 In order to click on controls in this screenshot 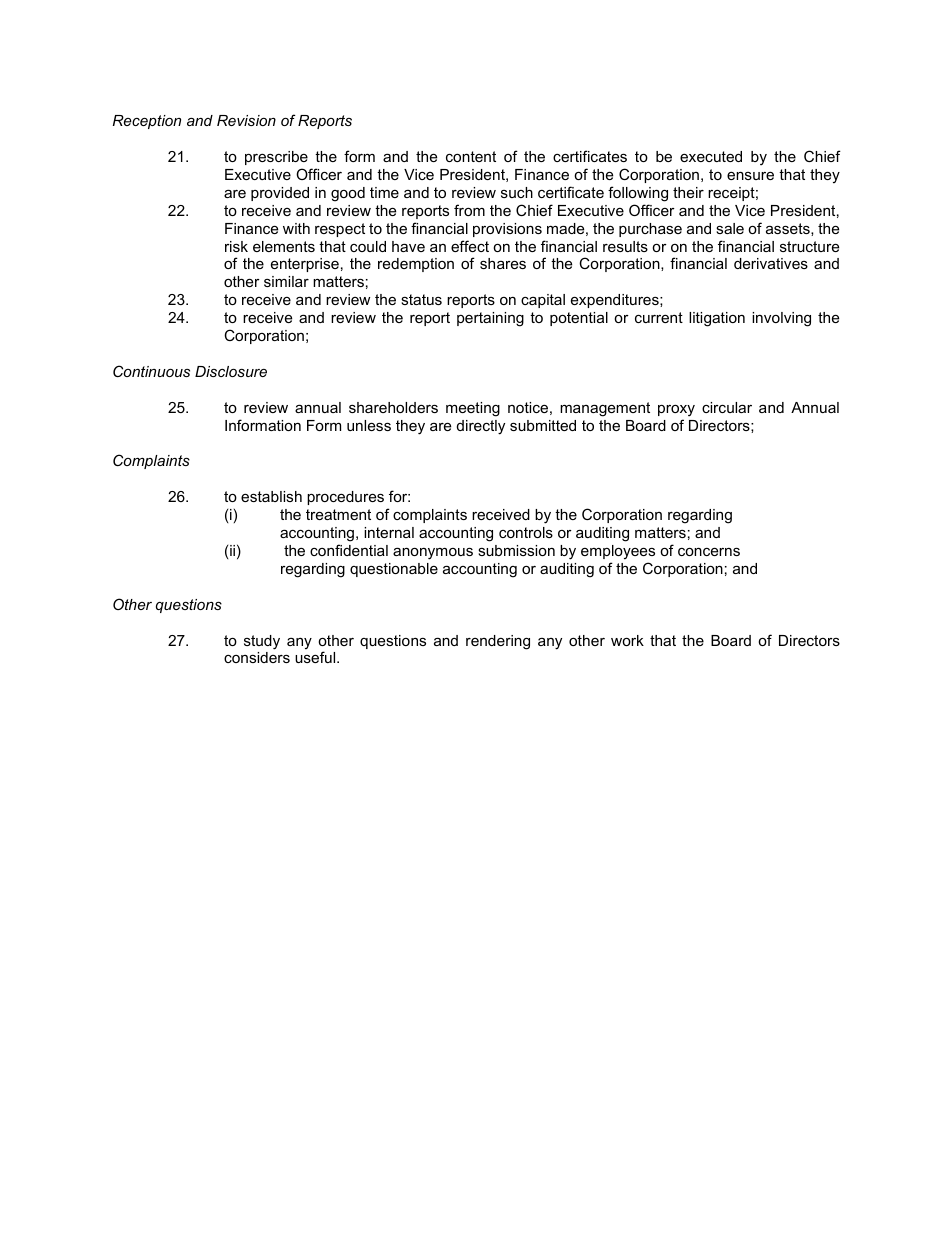, I will do `click(526, 532)`.
